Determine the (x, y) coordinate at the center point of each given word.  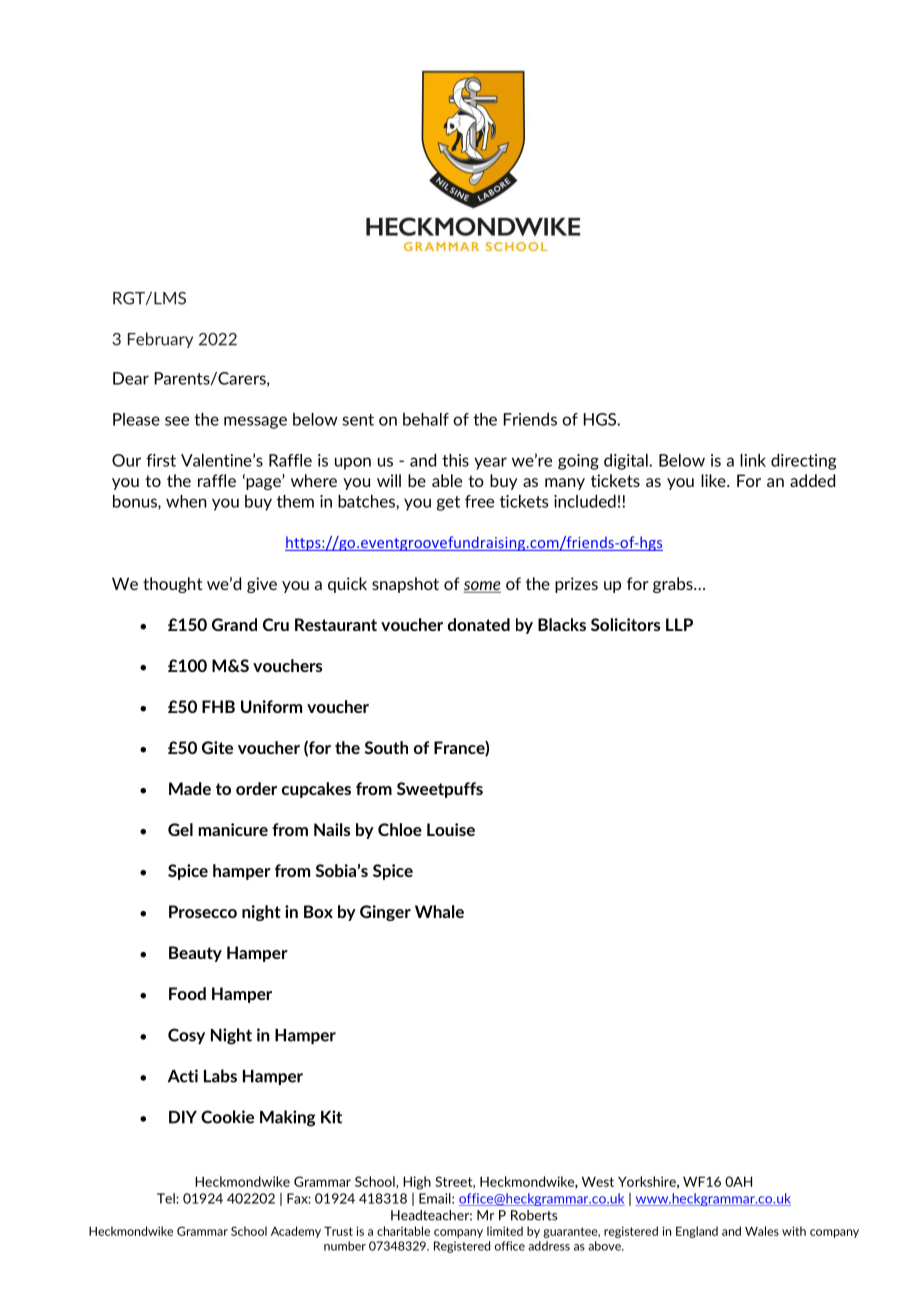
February (160, 340)
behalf (426, 419)
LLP (679, 624)
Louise (451, 829)
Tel (167, 1198)
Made (190, 788)
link (753, 460)
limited (505, 1231)
